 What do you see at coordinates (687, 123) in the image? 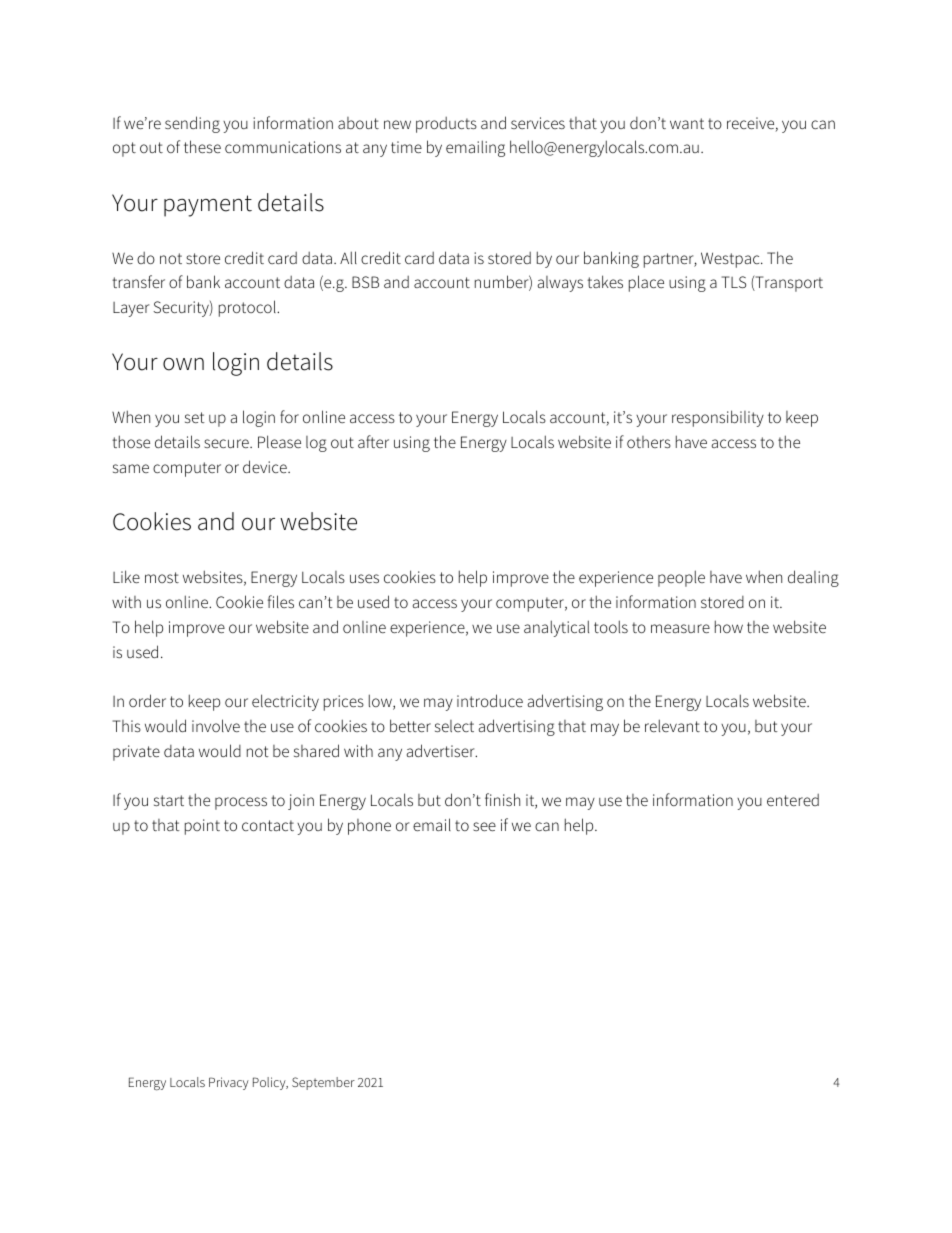
I see `want` at bounding box center [687, 123].
